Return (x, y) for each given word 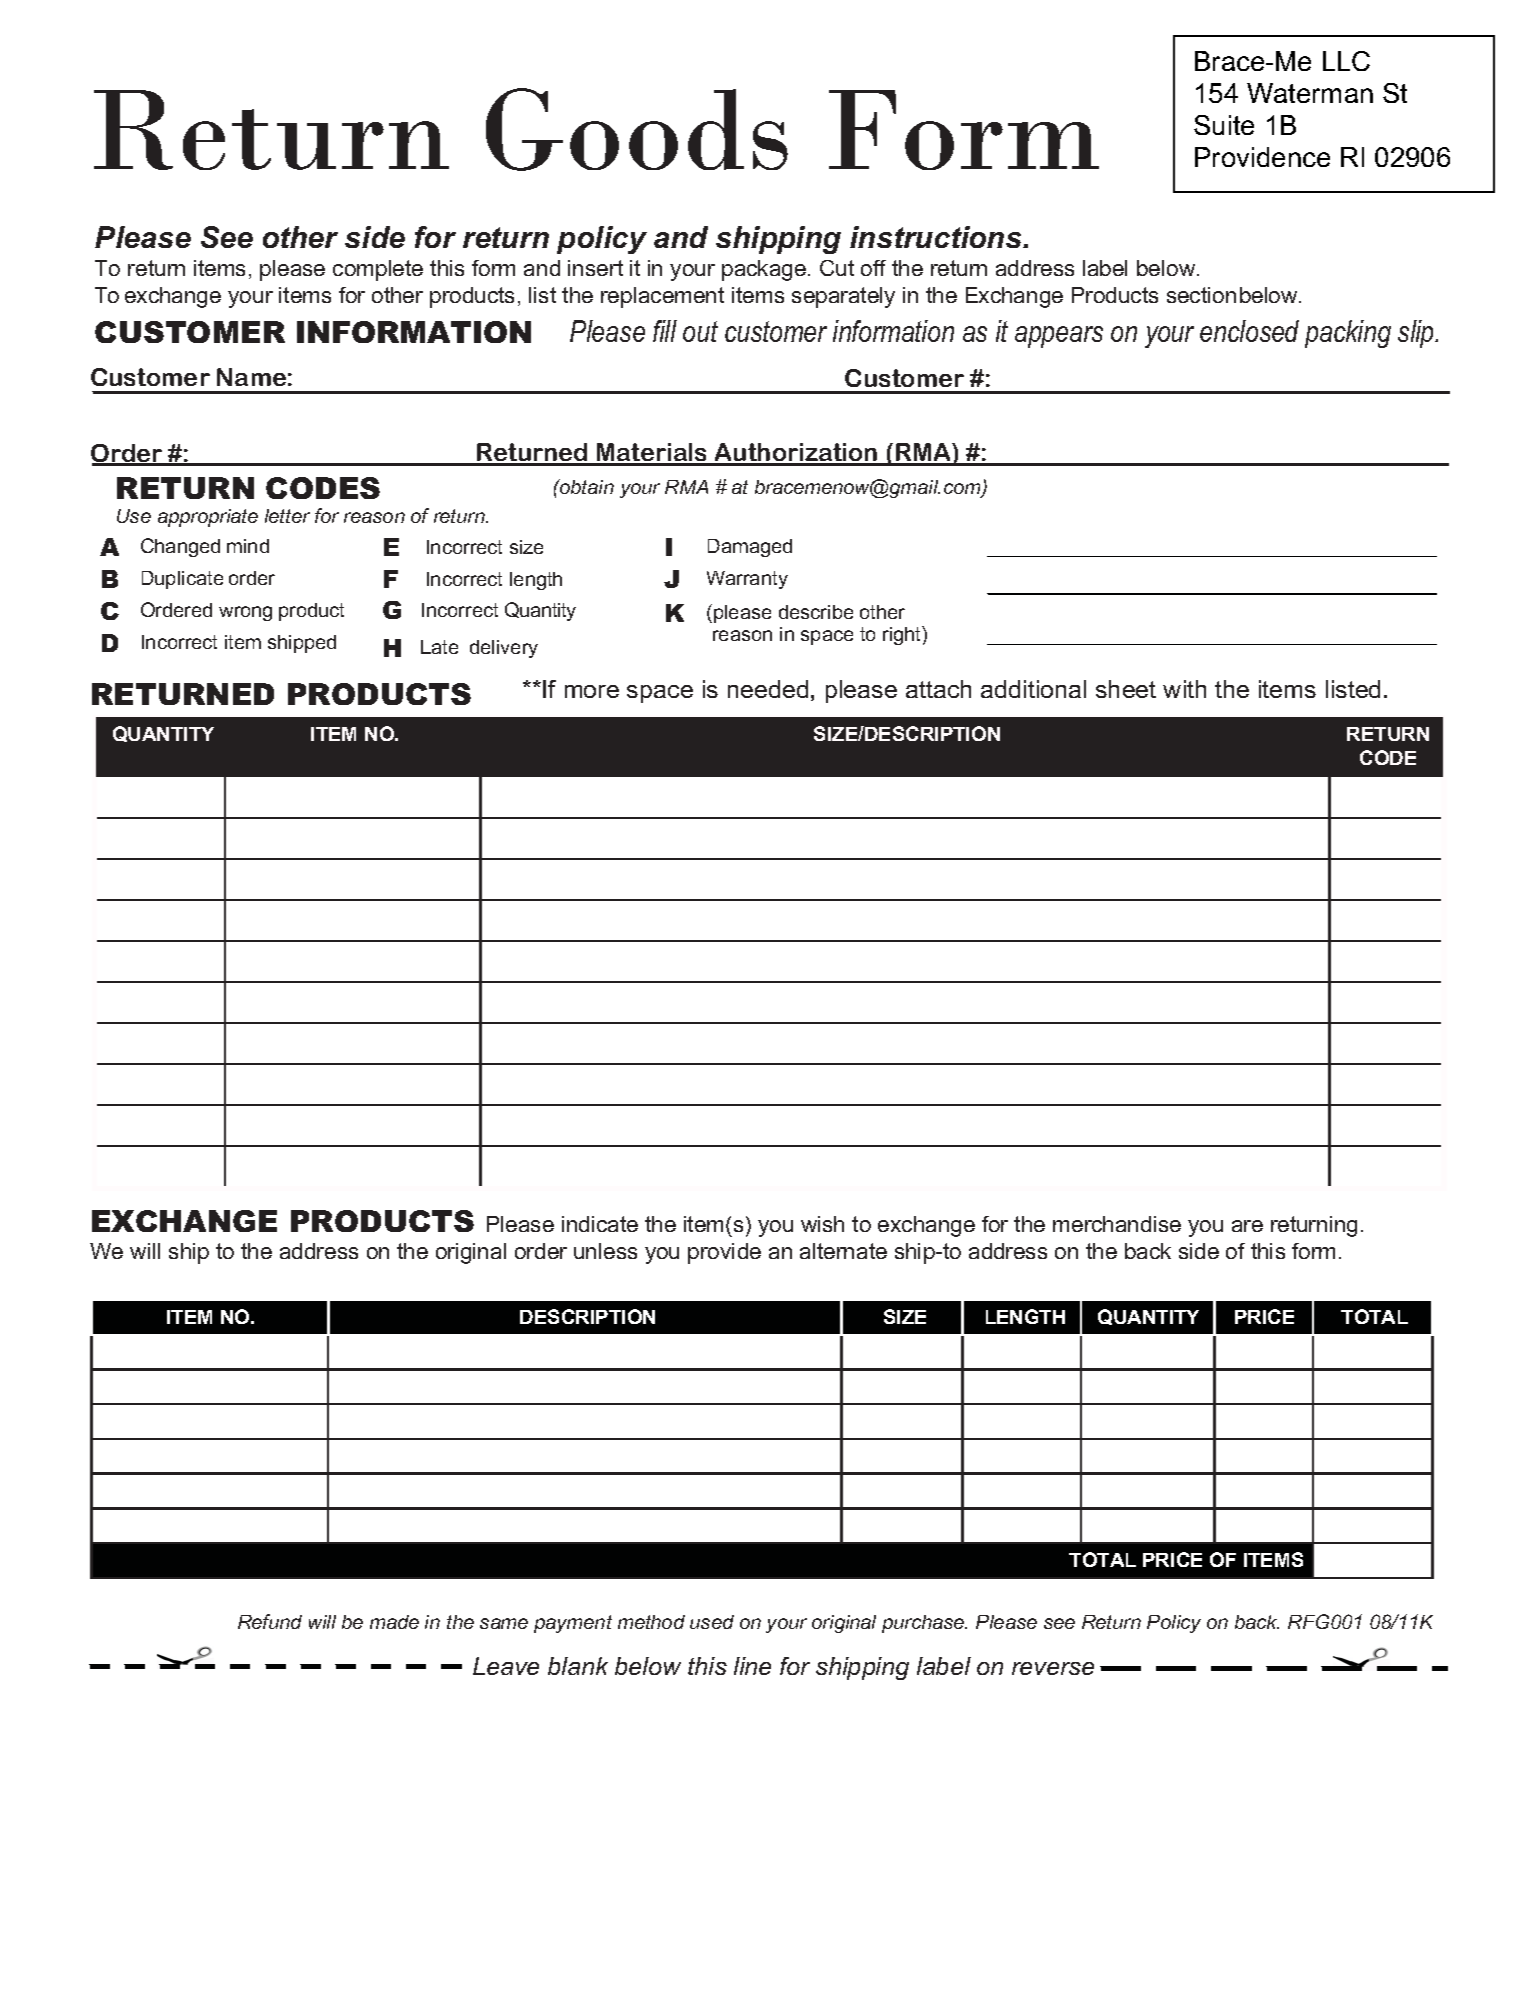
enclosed (1249, 331)
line (752, 1666)
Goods (637, 129)
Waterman (1310, 93)
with (1184, 689)
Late (439, 647)
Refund (270, 1621)
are (1247, 1226)
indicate (600, 1224)
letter (287, 516)
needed (768, 689)
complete (378, 270)
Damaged (750, 548)
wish (822, 1224)
